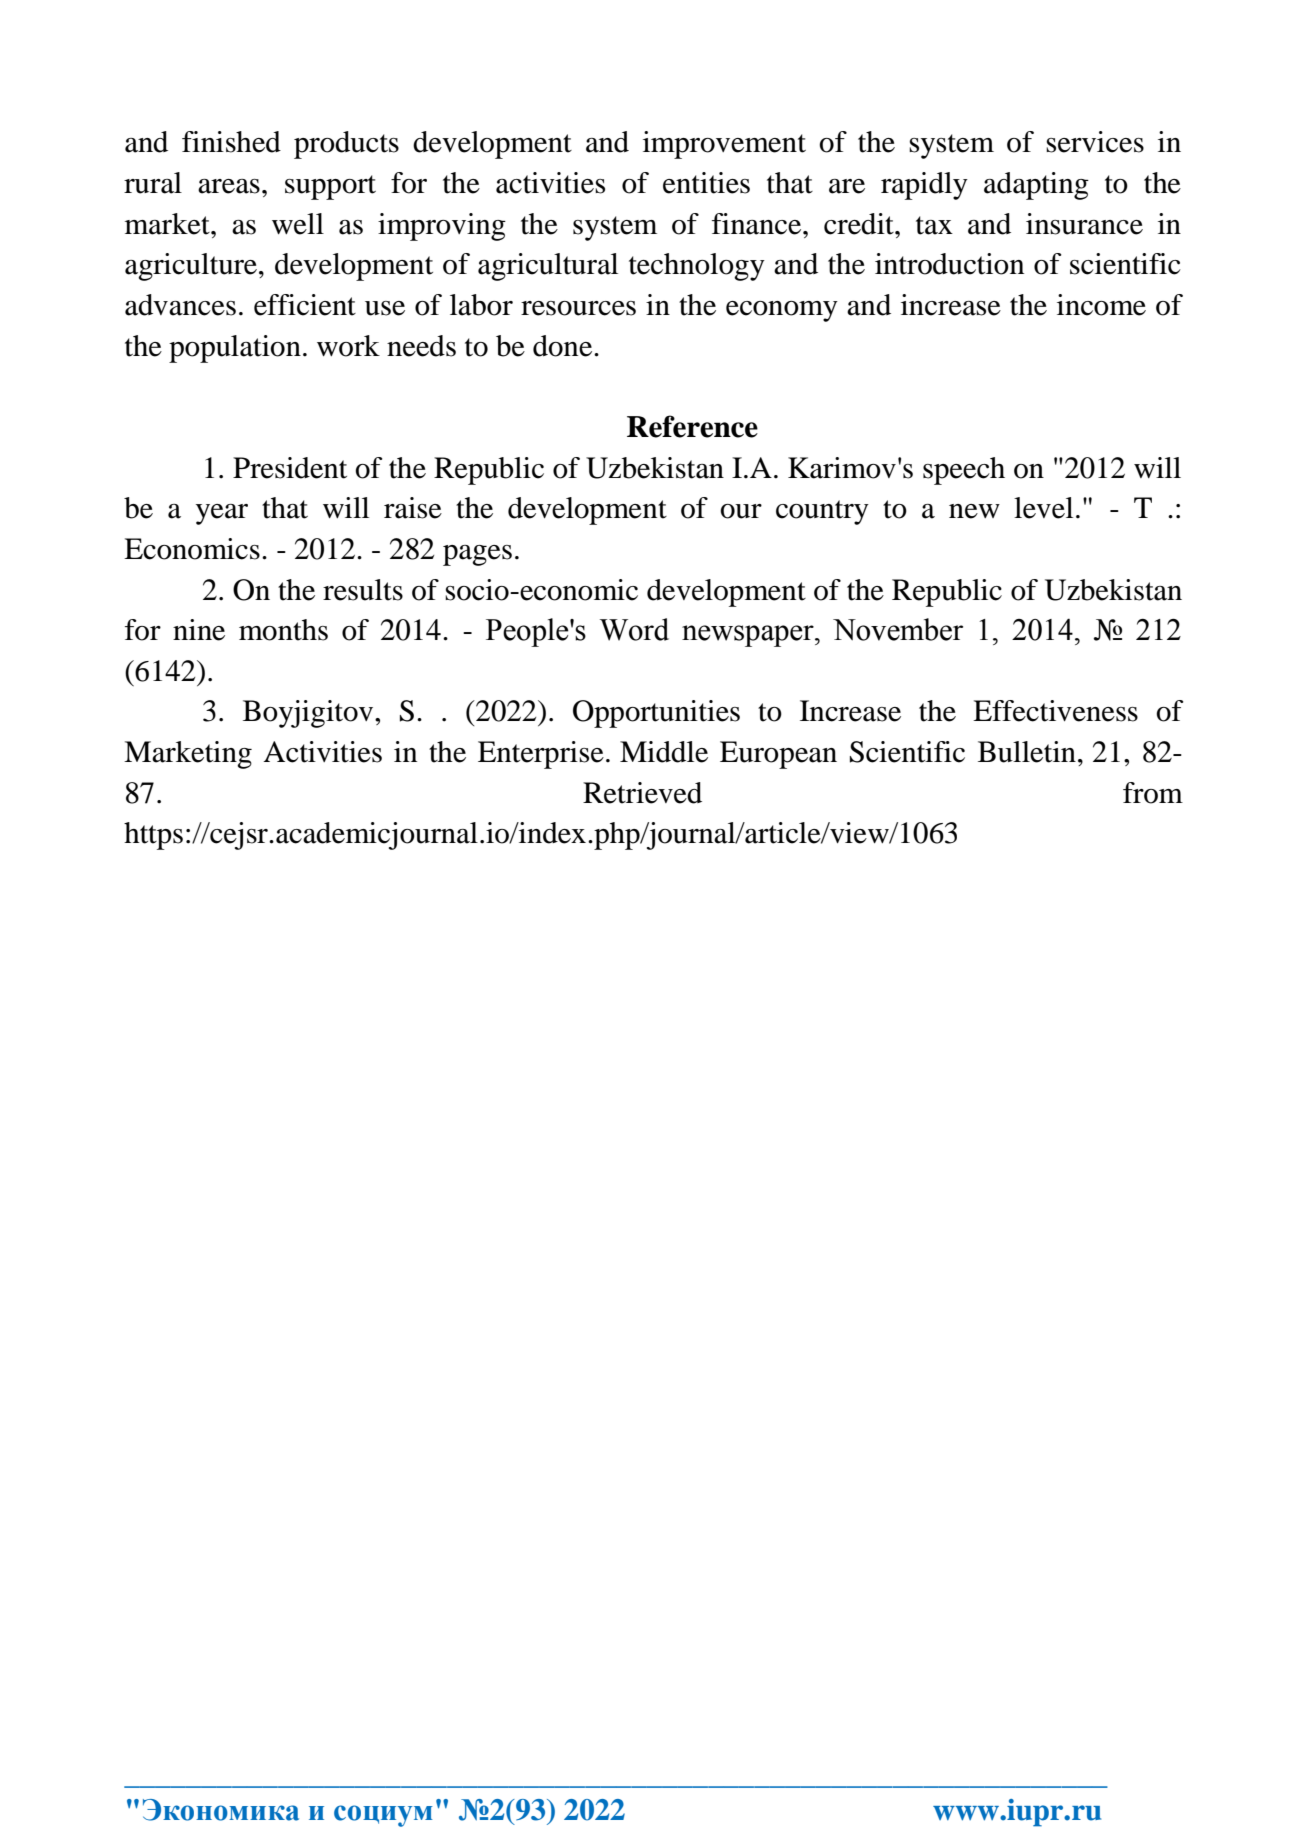  What do you see at coordinates (634, 629) in the screenshot?
I see `Word` at bounding box center [634, 629].
